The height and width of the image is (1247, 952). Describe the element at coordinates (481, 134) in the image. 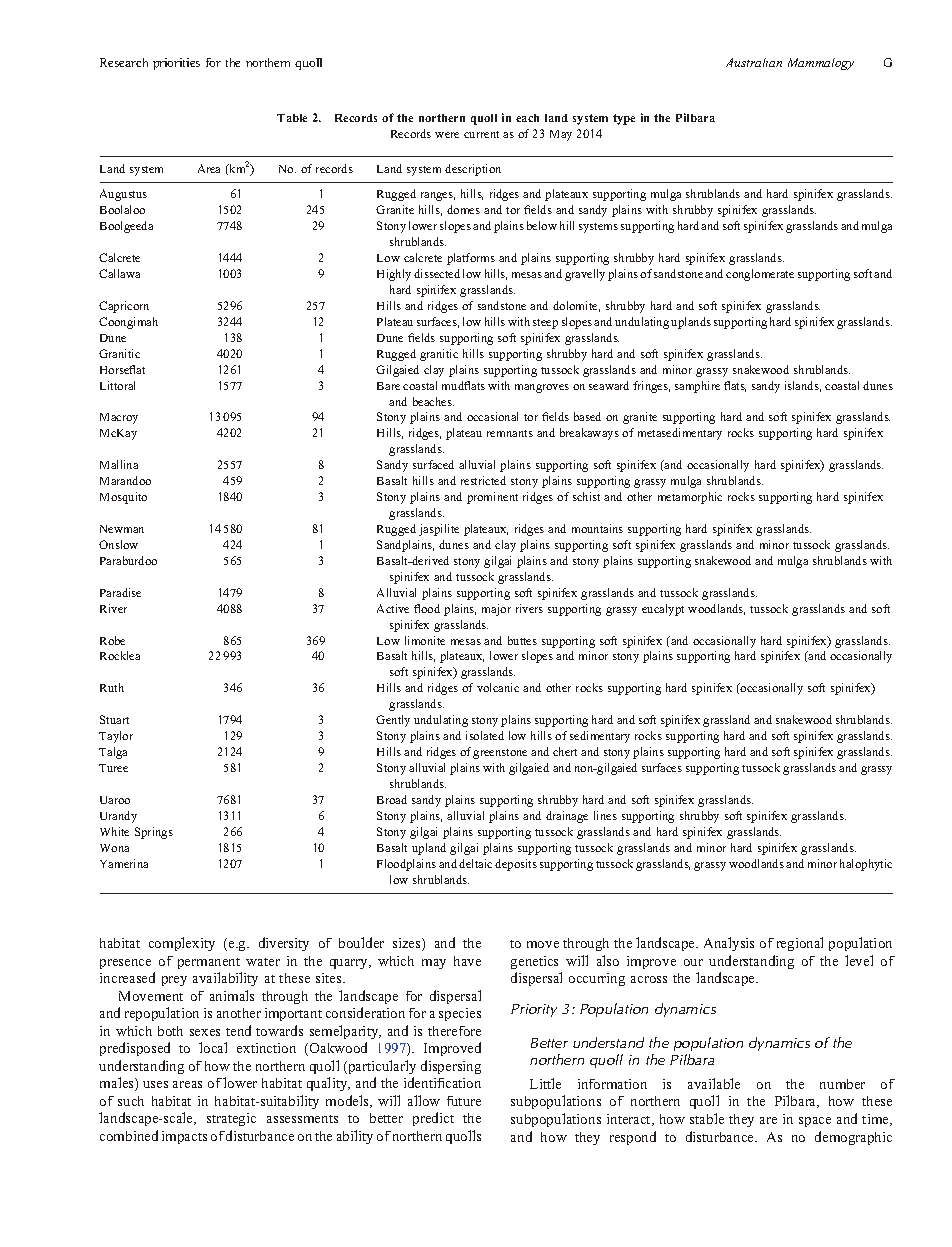

I see `current` at that location.
